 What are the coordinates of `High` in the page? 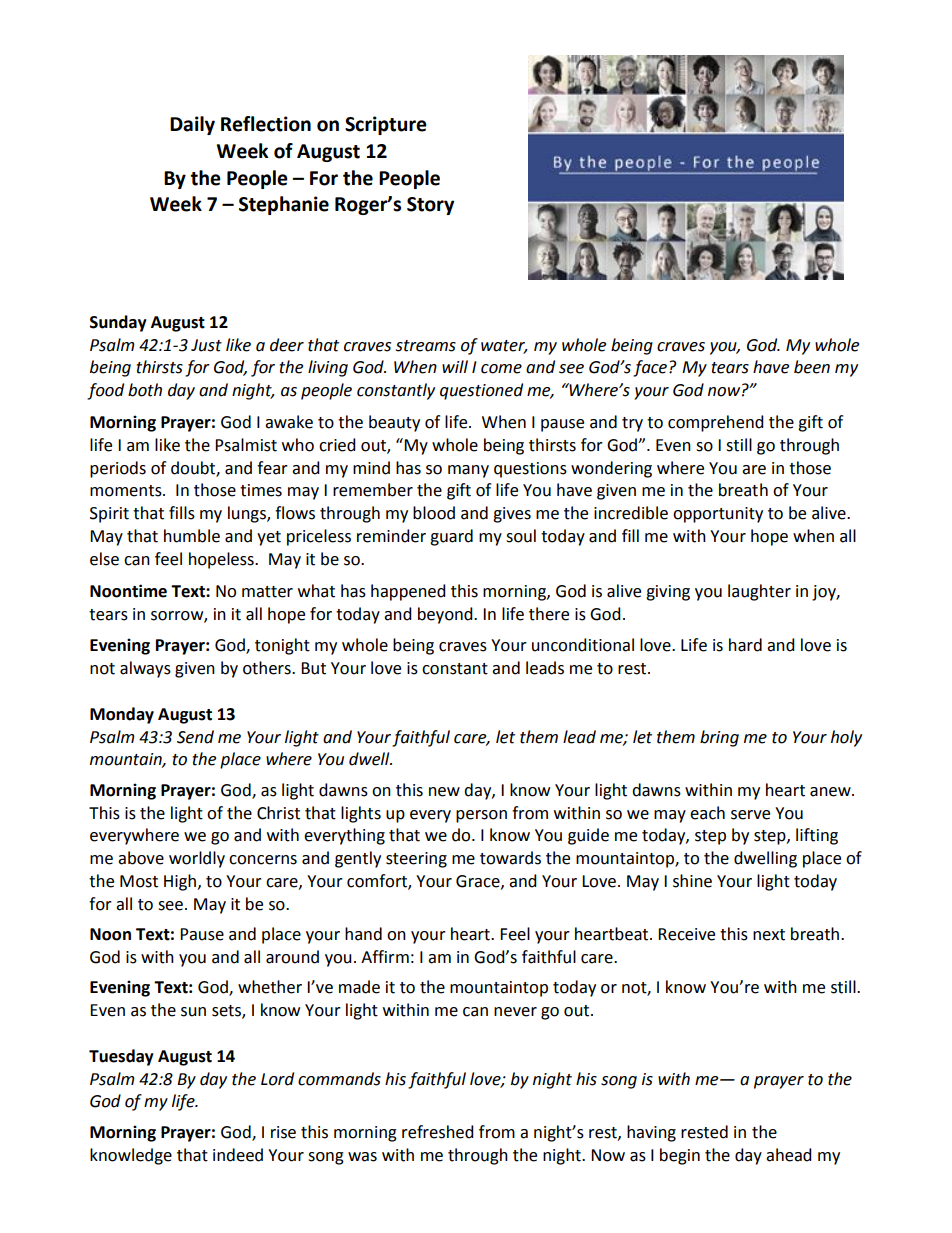 It's located at (181, 882).
